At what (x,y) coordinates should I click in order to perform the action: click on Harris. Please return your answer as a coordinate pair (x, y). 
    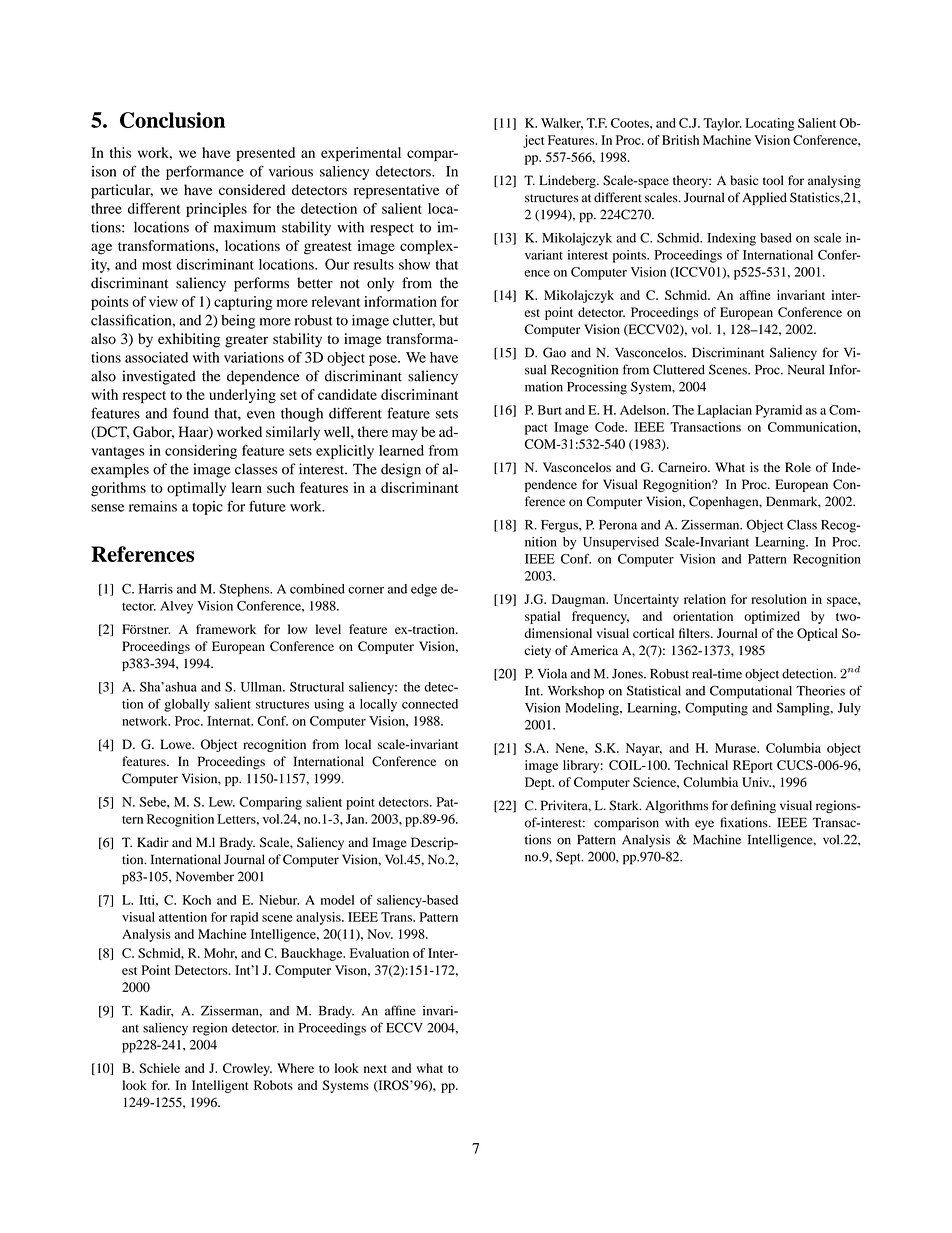
    Looking at the image, I should click on (156, 589).
